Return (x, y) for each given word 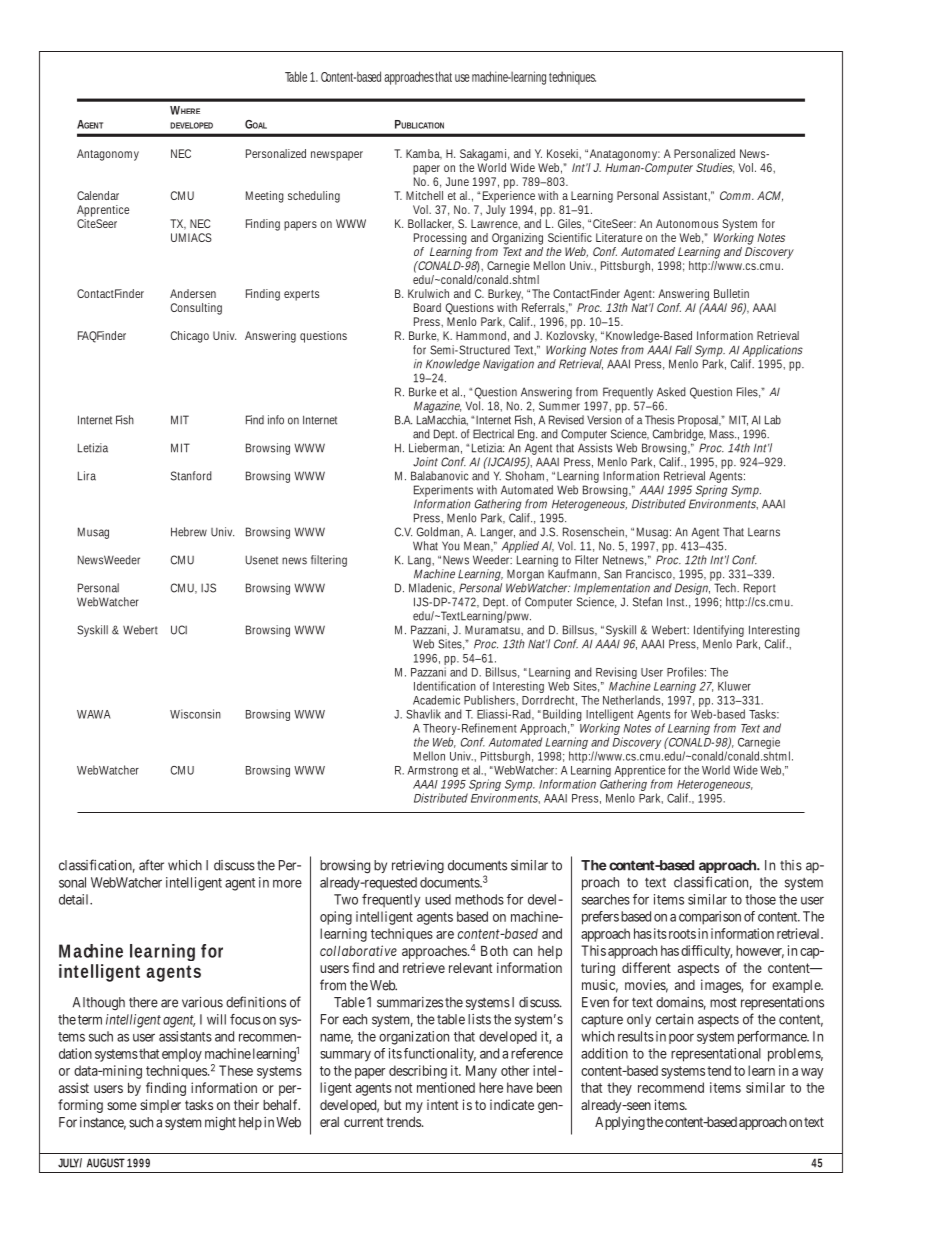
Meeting (265, 197)
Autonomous (687, 223)
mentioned (446, 1087)
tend (719, 1070)
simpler (160, 1106)
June (457, 181)
